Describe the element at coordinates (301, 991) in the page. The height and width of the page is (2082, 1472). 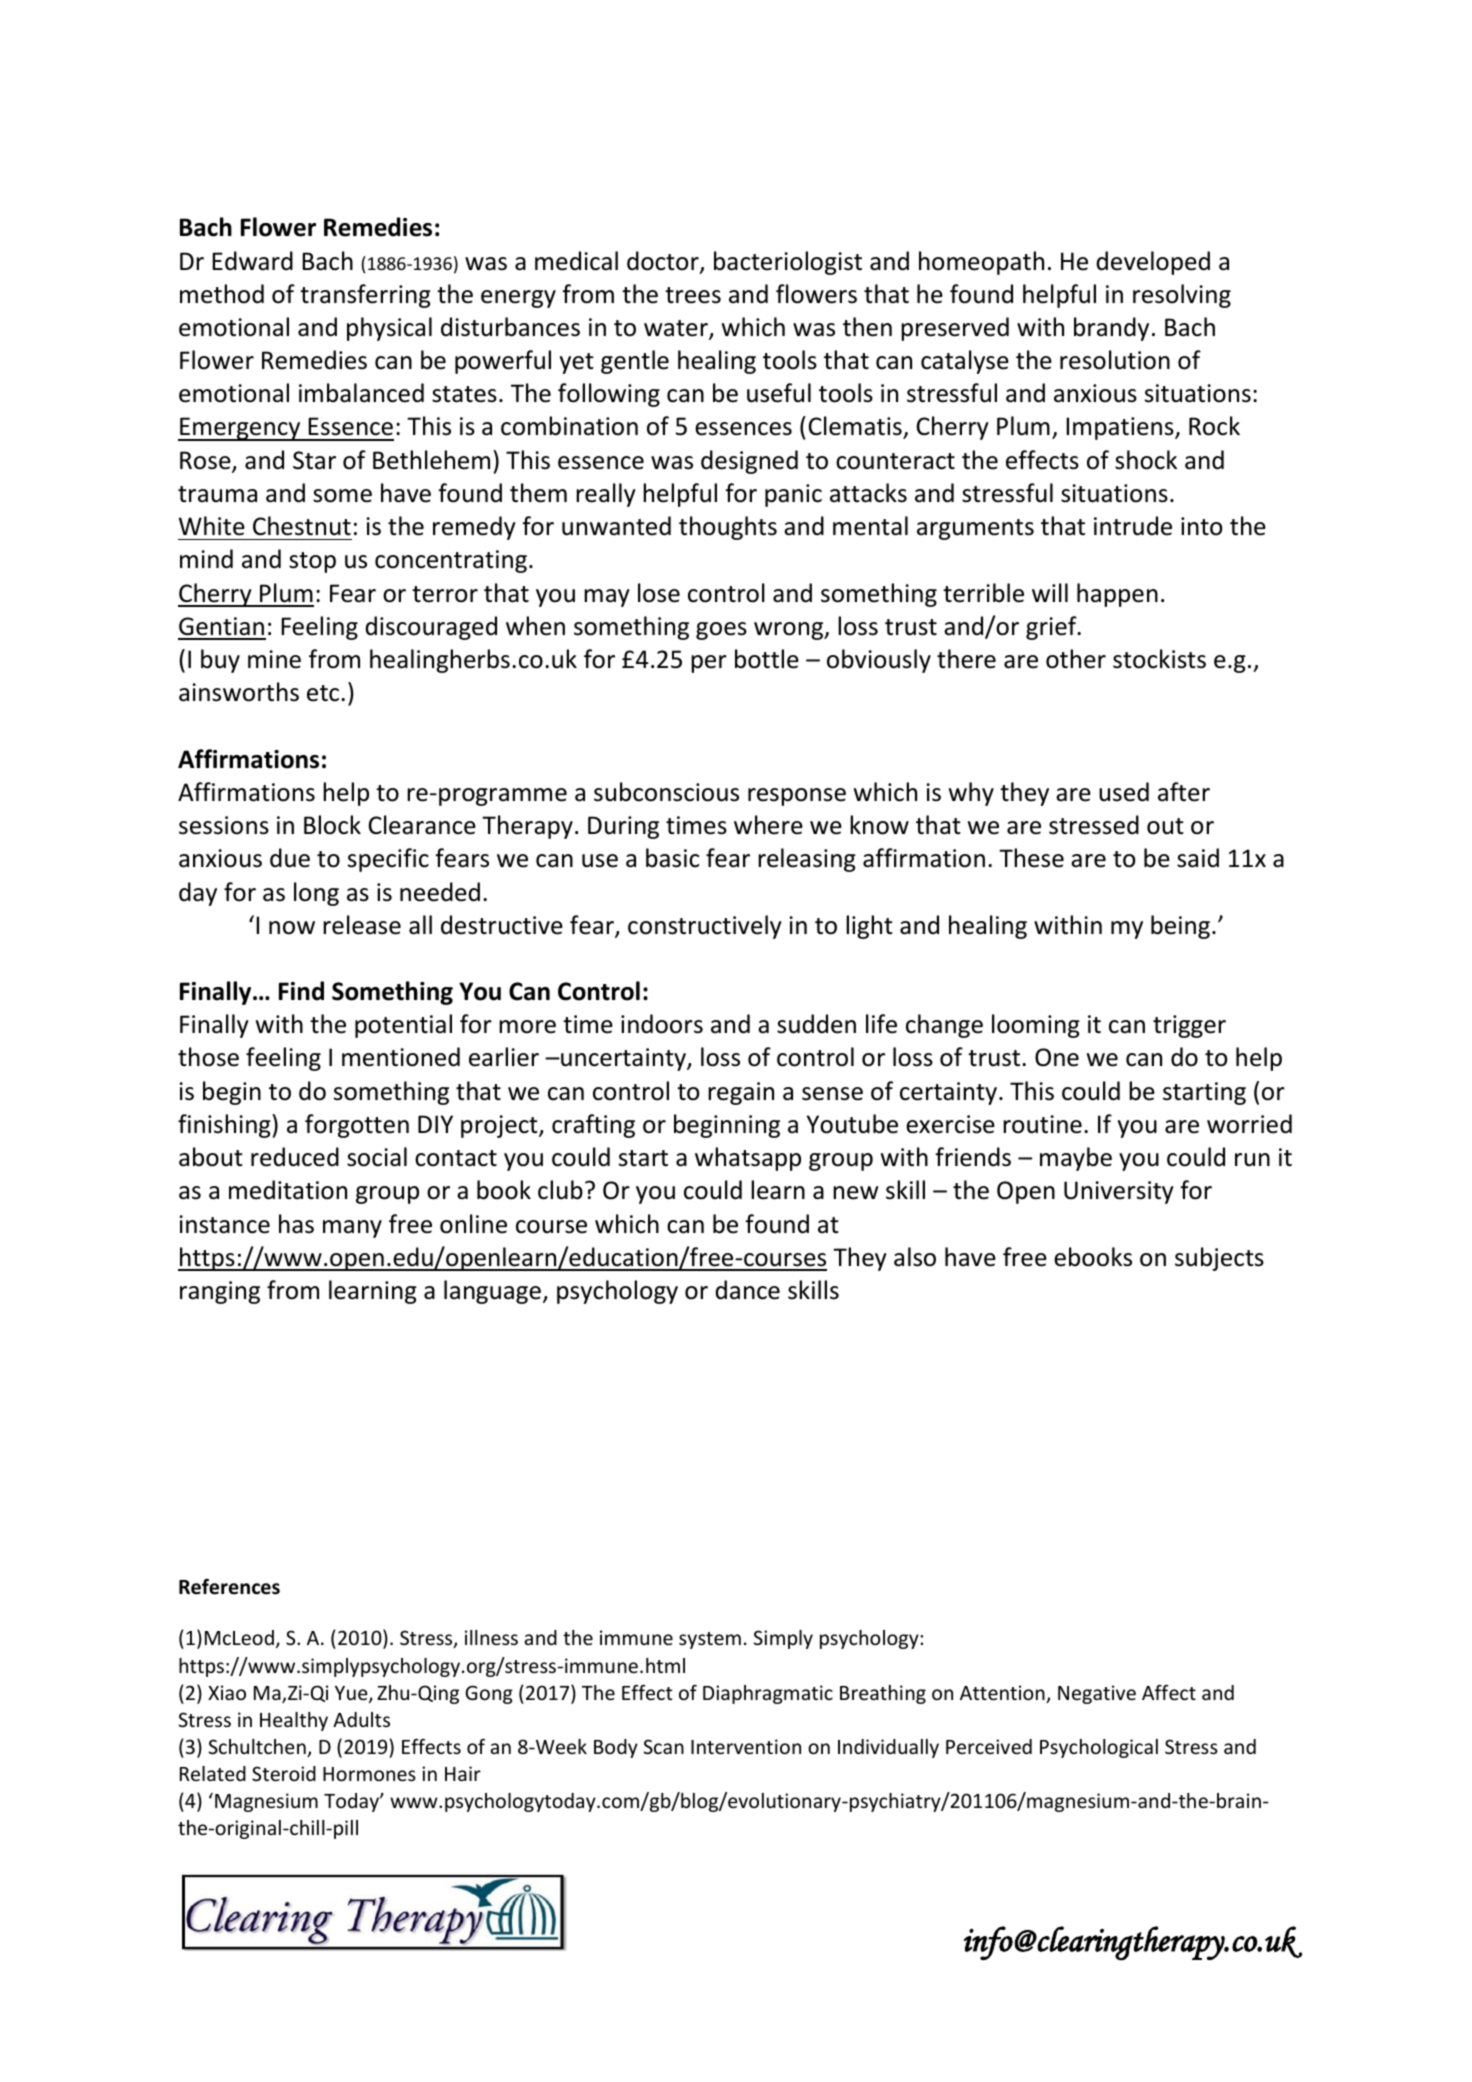
I see `Find` at that location.
